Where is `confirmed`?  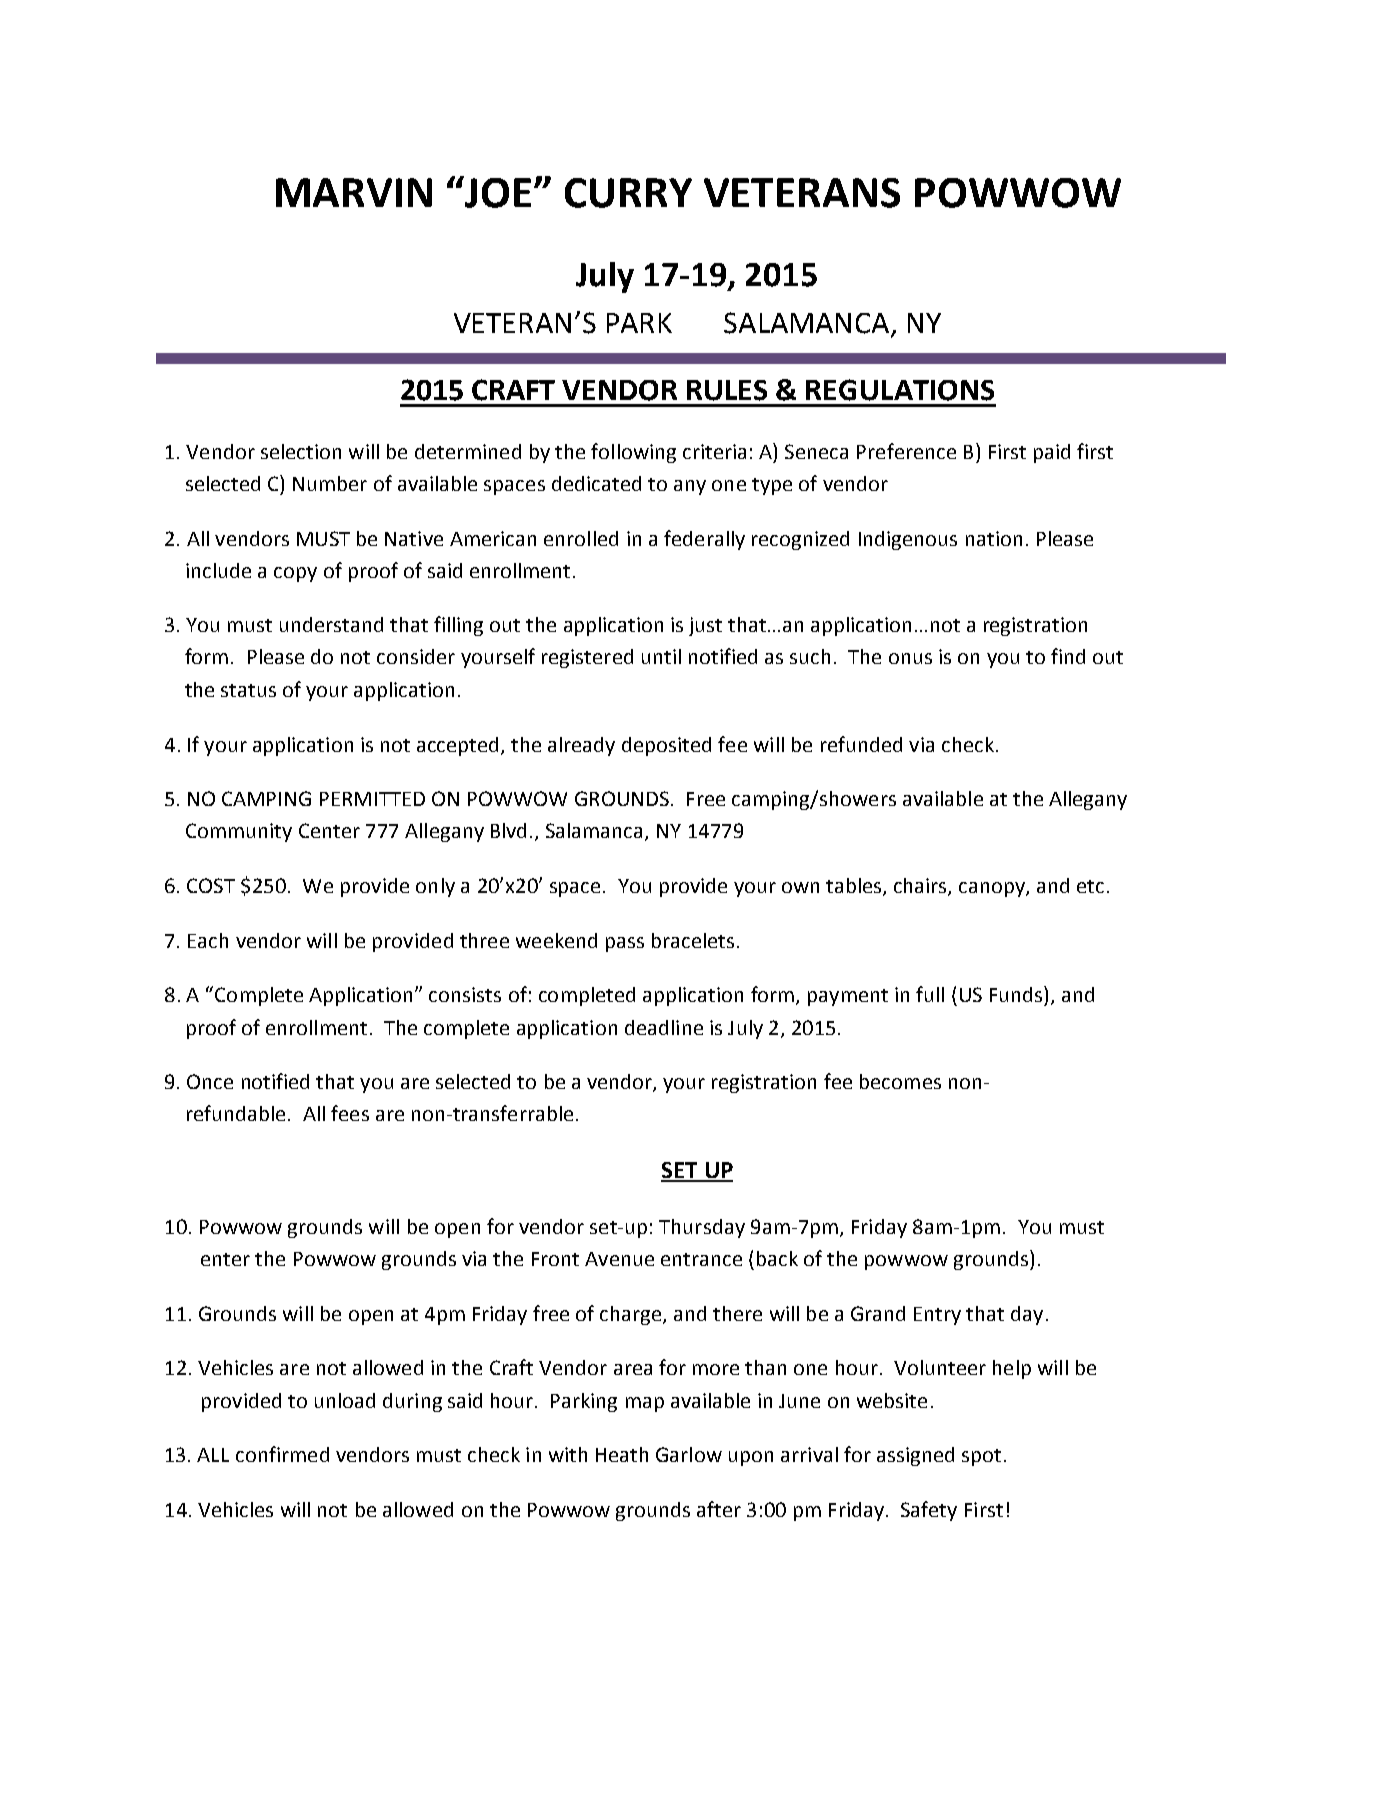 confirmed is located at coordinates (282, 1454).
